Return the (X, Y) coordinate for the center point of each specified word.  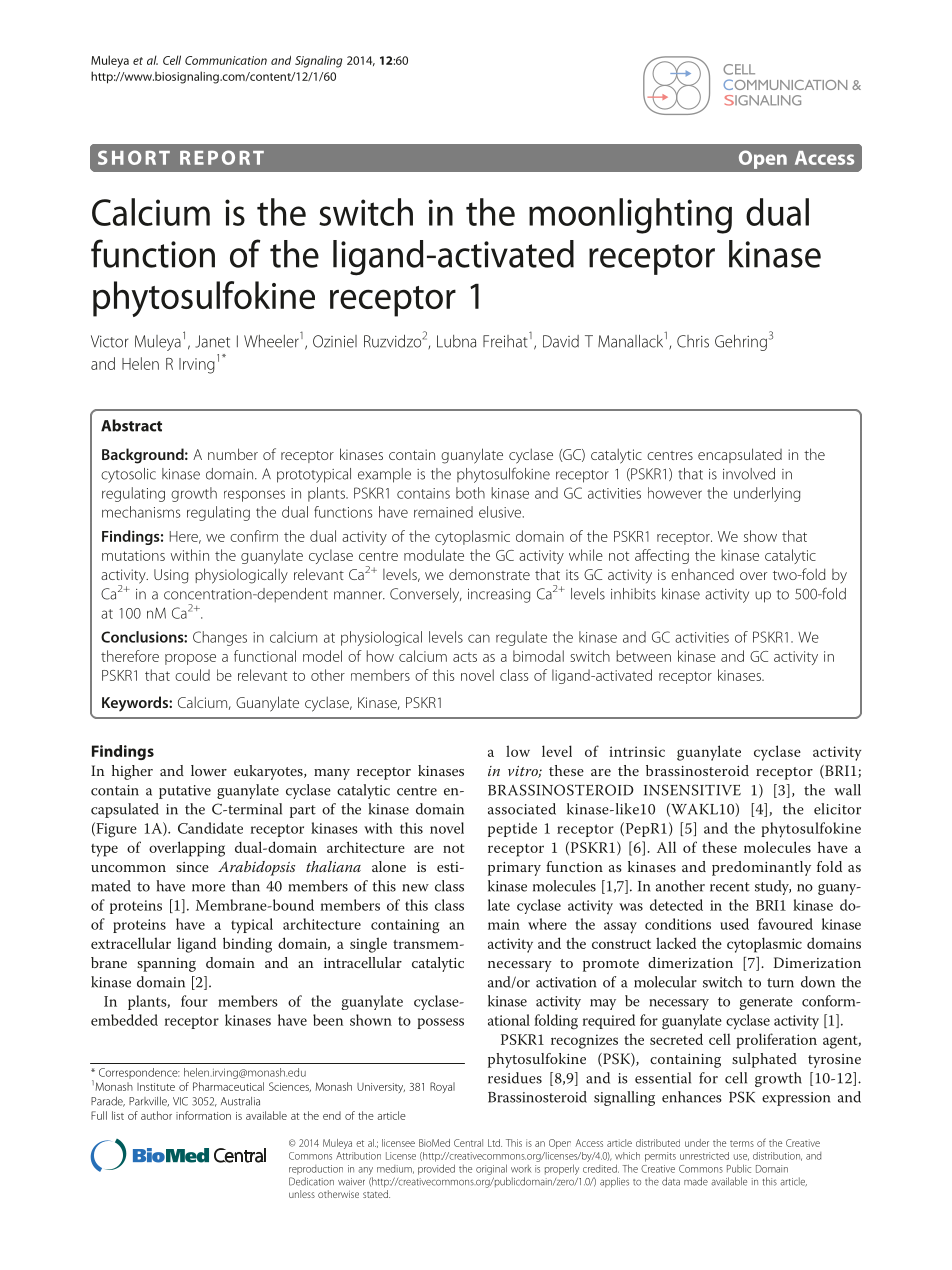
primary (514, 869)
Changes (220, 638)
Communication (226, 60)
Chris (693, 341)
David (561, 341)
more (208, 888)
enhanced (702, 574)
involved (749, 474)
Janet (212, 341)
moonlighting (630, 216)
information (203, 1115)
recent (730, 887)
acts (465, 657)
